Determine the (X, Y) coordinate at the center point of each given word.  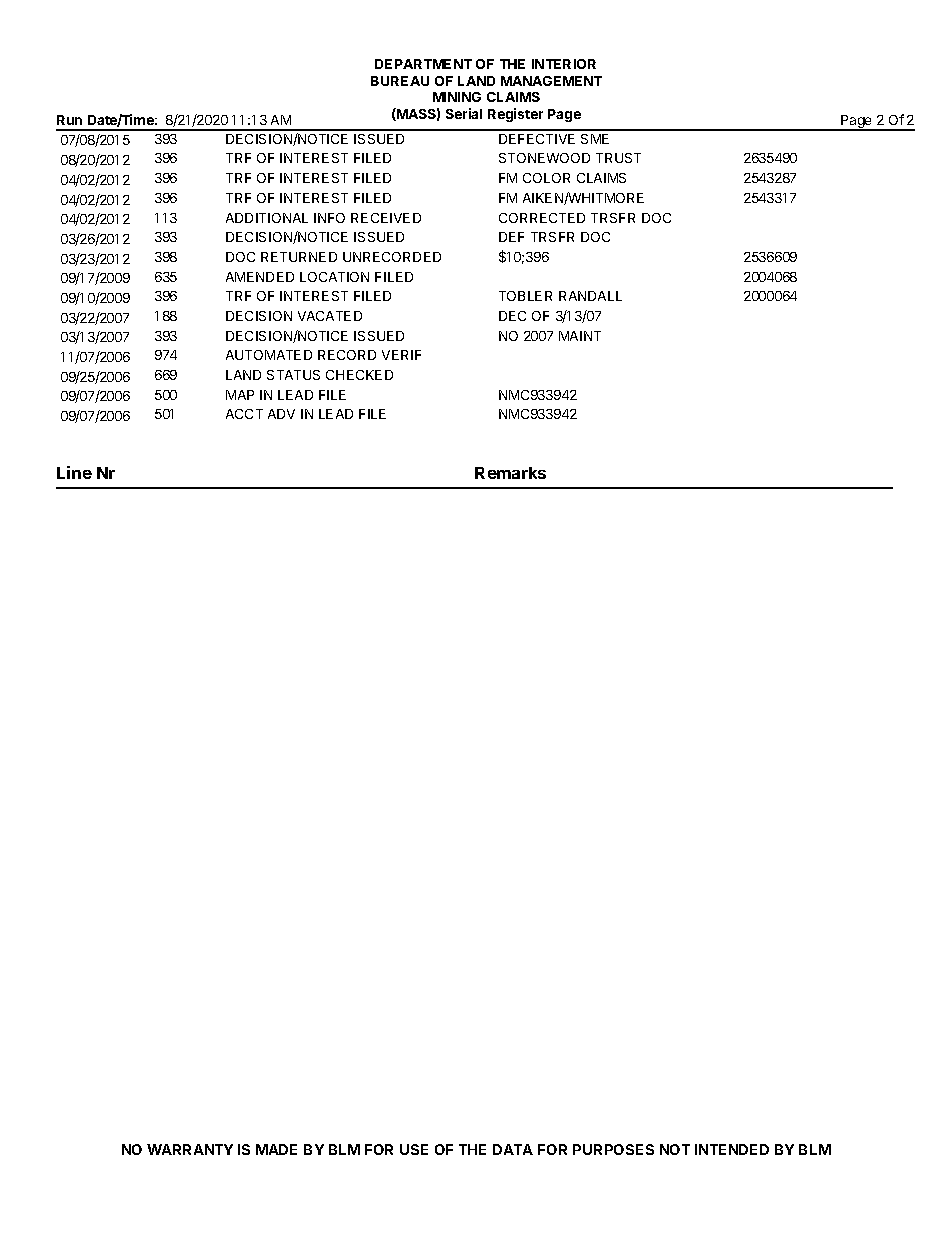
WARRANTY (190, 1149)
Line (74, 472)
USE (414, 1149)
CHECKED (359, 375)
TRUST (618, 158)
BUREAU (400, 81)
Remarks (510, 473)
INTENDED (732, 1149)
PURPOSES (613, 1149)
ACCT (244, 414)
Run (69, 120)
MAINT (580, 336)
